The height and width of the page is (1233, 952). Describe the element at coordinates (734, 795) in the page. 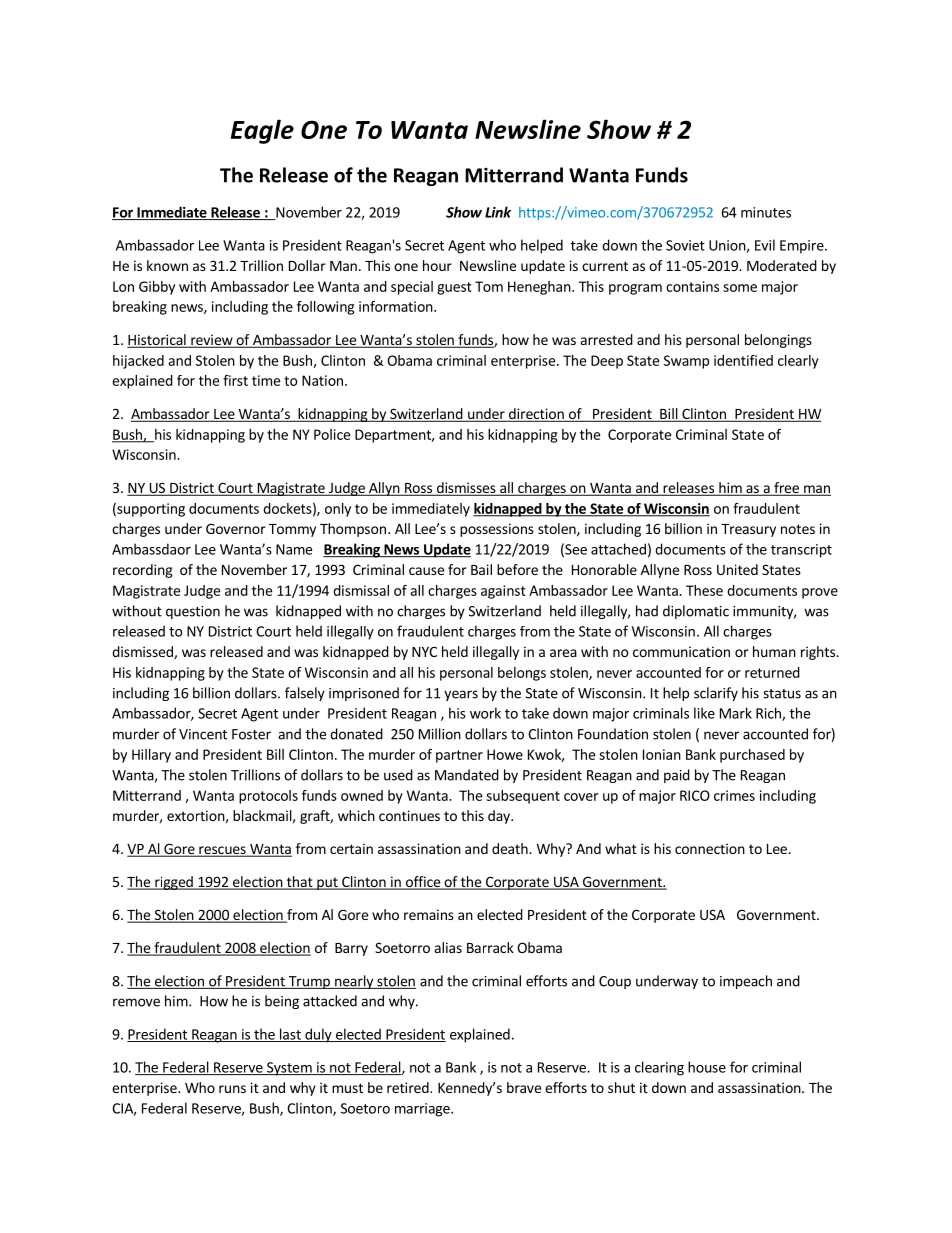

I see `crimes` at that location.
